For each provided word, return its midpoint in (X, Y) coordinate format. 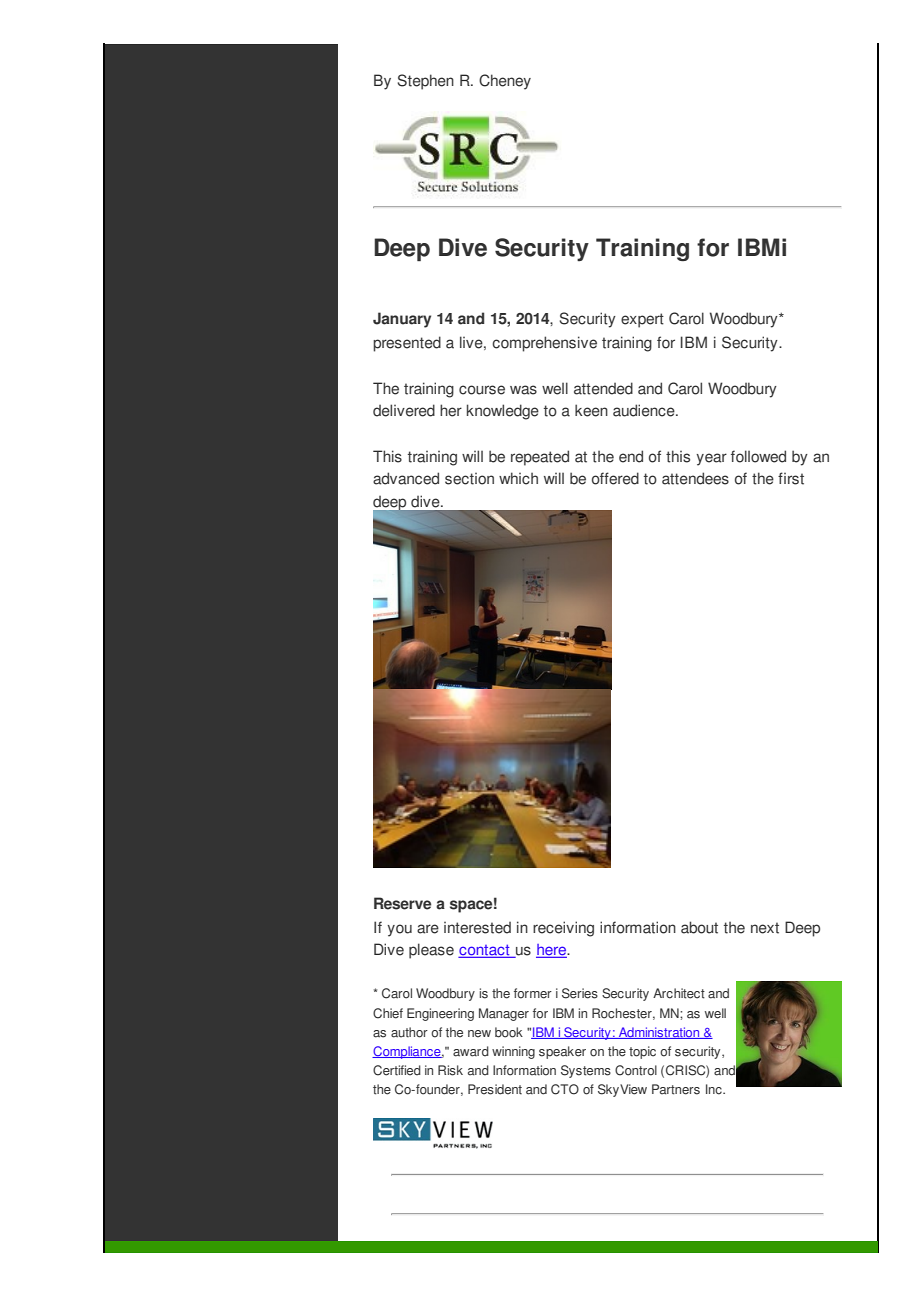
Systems (586, 1071)
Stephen (425, 82)
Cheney (505, 82)
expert (642, 320)
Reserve (402, 903)
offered (615, 478)
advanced (406, 478)
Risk (450, 1070)
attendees (695, 478)
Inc (715, 1089)
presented (407, 344)
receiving (563, 929)
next (765, 928)
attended (603, 388)
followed (758, 456)
